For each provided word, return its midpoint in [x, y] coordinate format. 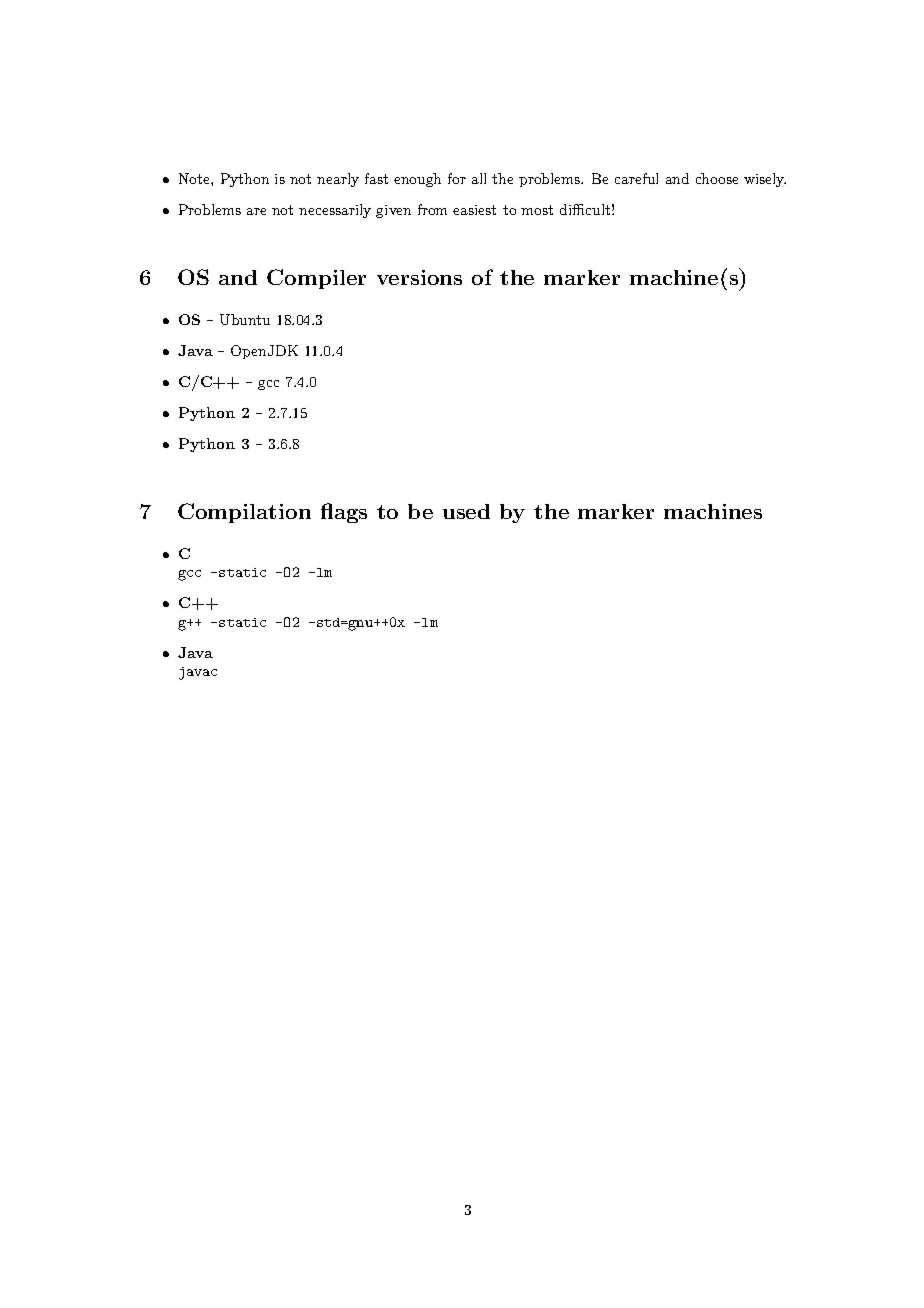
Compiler [316, 279]
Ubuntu [245, 319]
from [432, 209]
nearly [338, 180]
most [537, 210]
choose [717, 178]
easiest [474, 210]
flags [344, 513]
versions [419, 277]
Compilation [244, 513]
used [466, 511]
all [479, 178]
